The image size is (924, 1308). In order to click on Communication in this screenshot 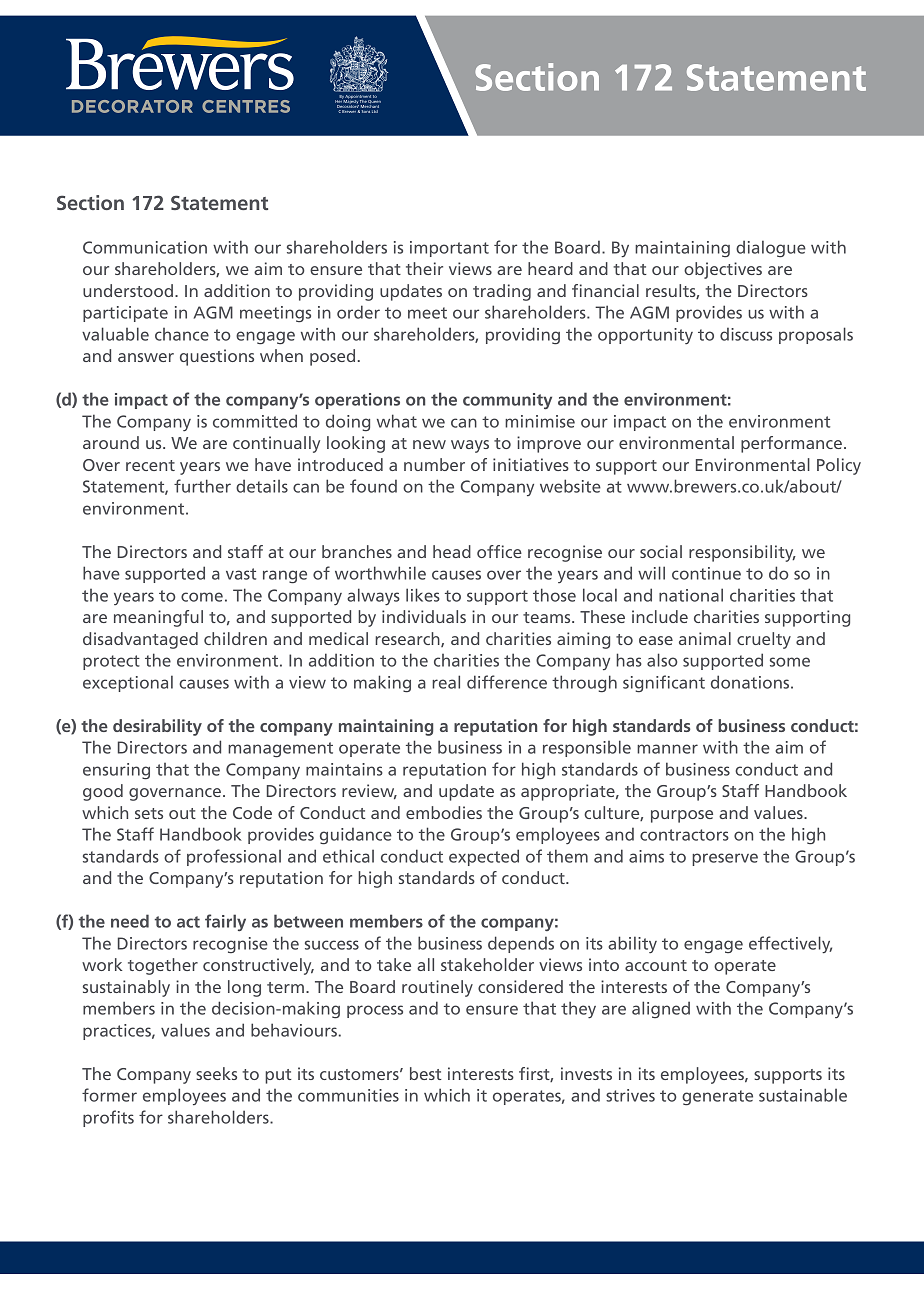, I will do `click(145, 247)`.
